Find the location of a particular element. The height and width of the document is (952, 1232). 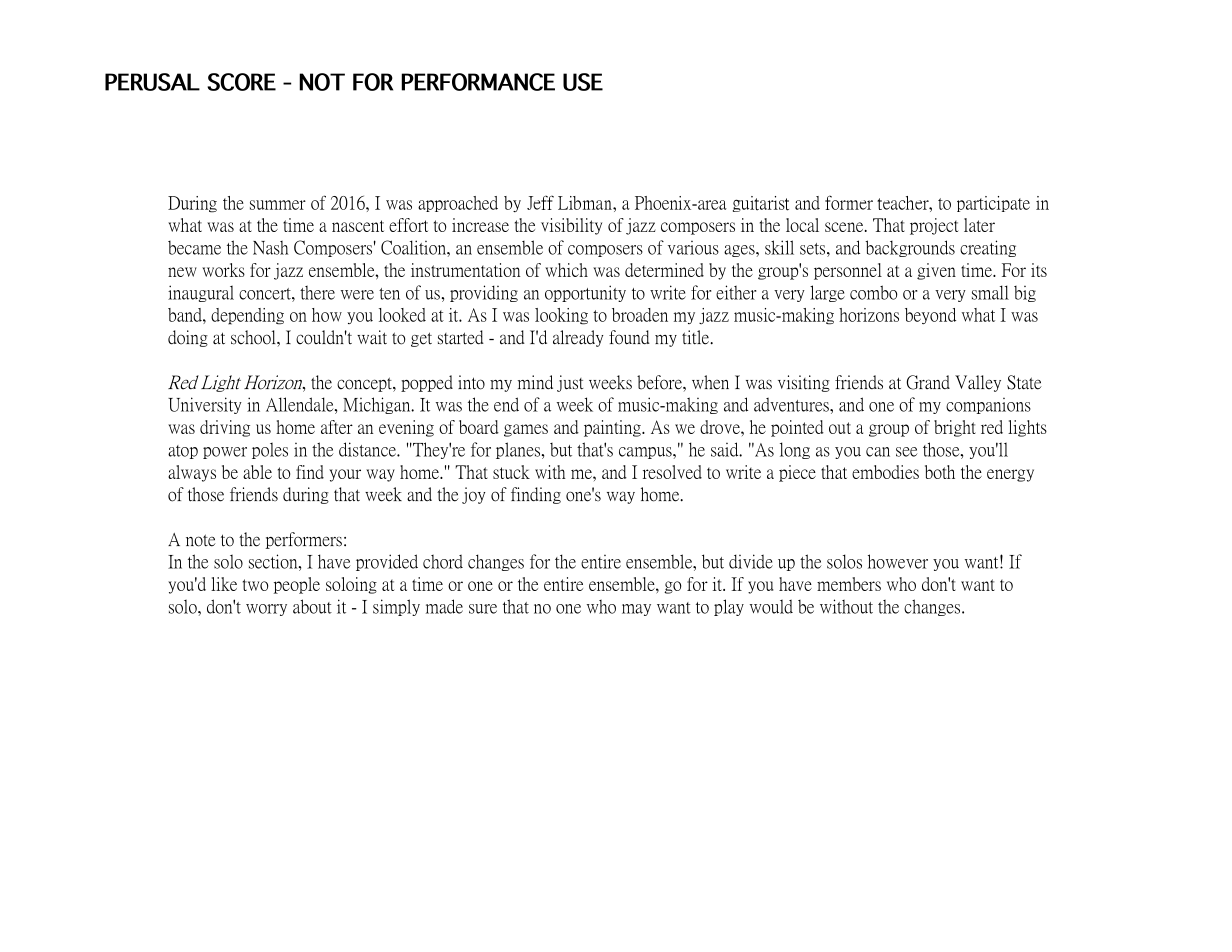

backgrounds is located at coordinates (911, 251).
